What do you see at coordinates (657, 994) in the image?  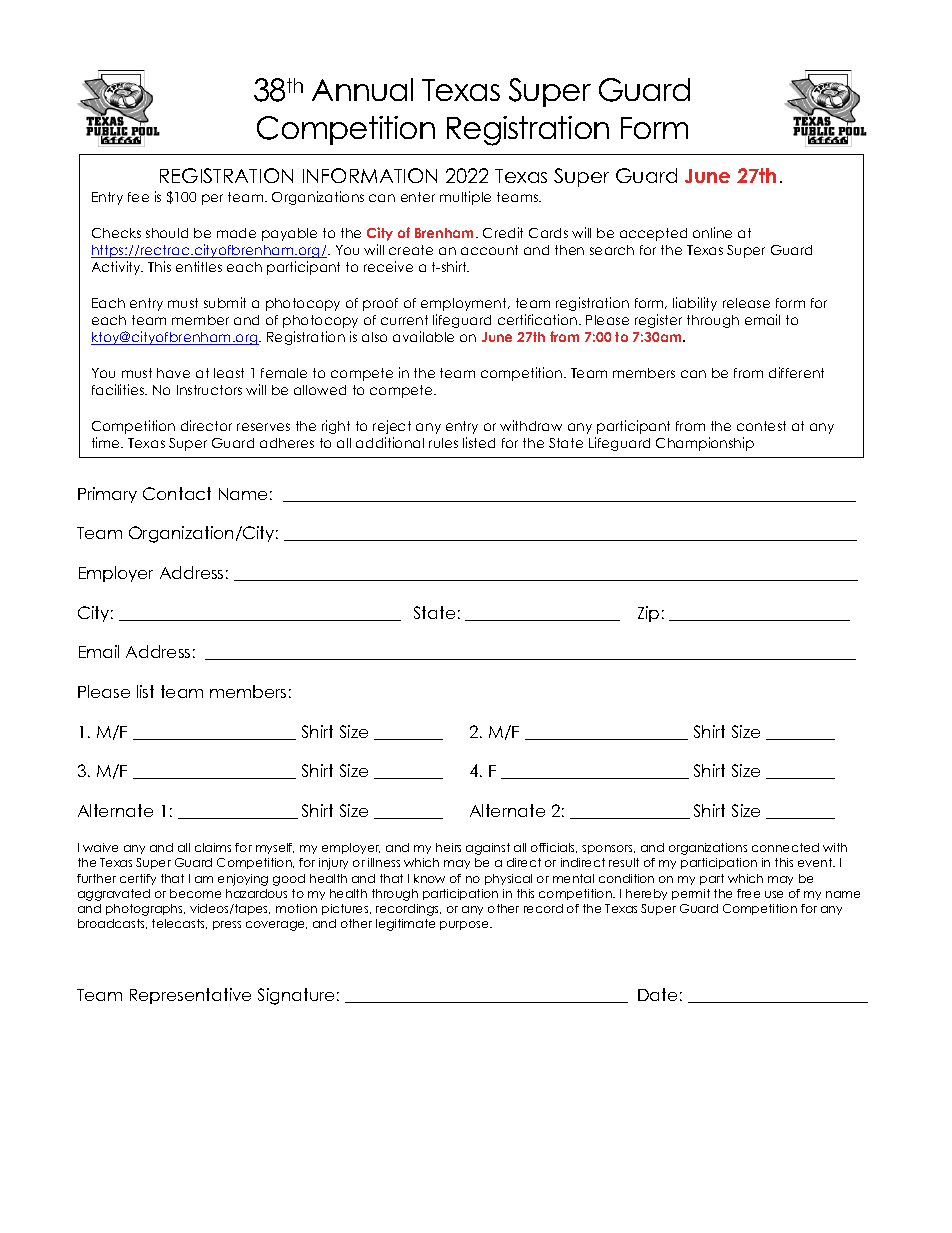 I see `Date` at bounding box center [657, 994].
